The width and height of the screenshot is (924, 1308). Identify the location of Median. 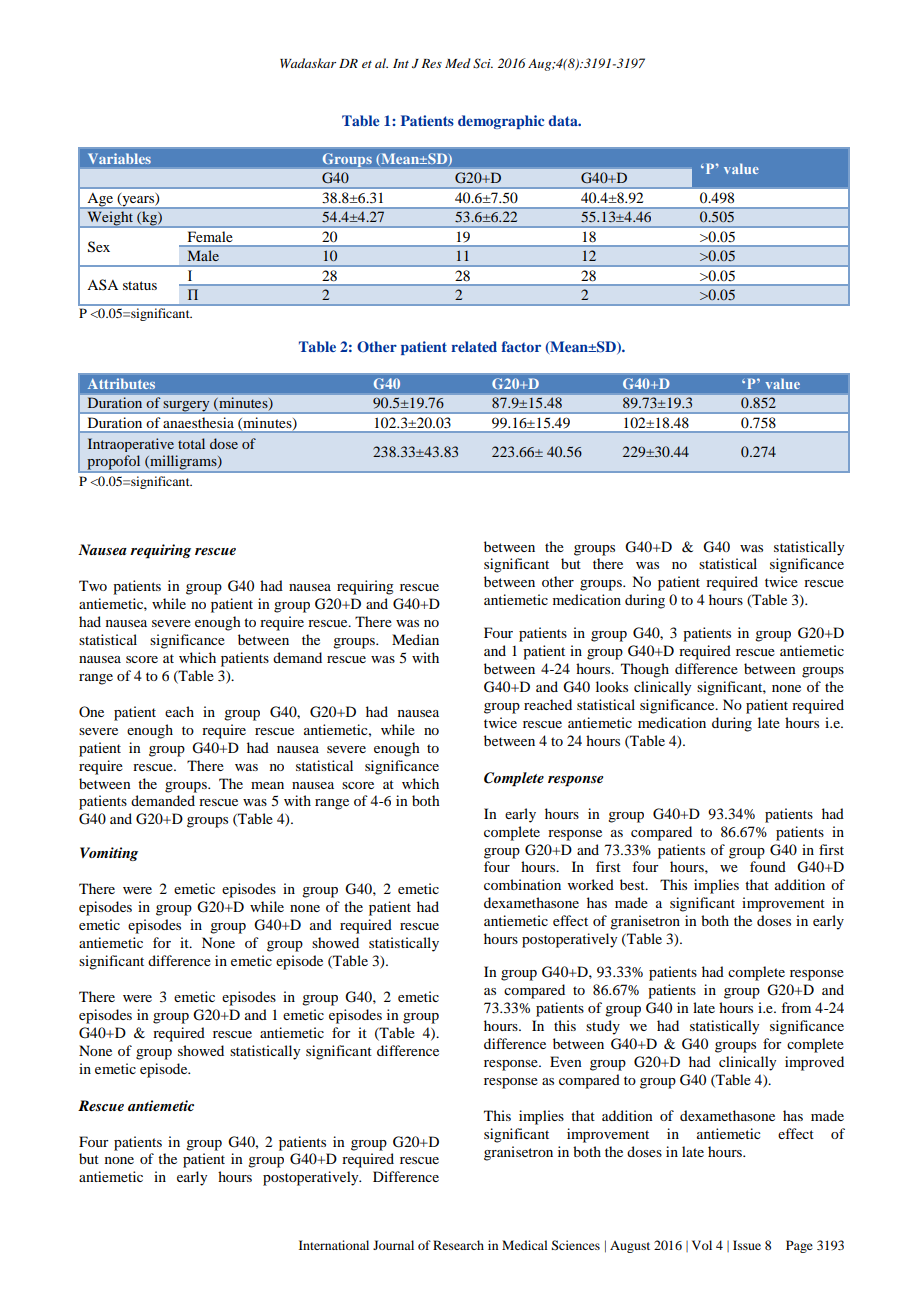
(415, 639).
